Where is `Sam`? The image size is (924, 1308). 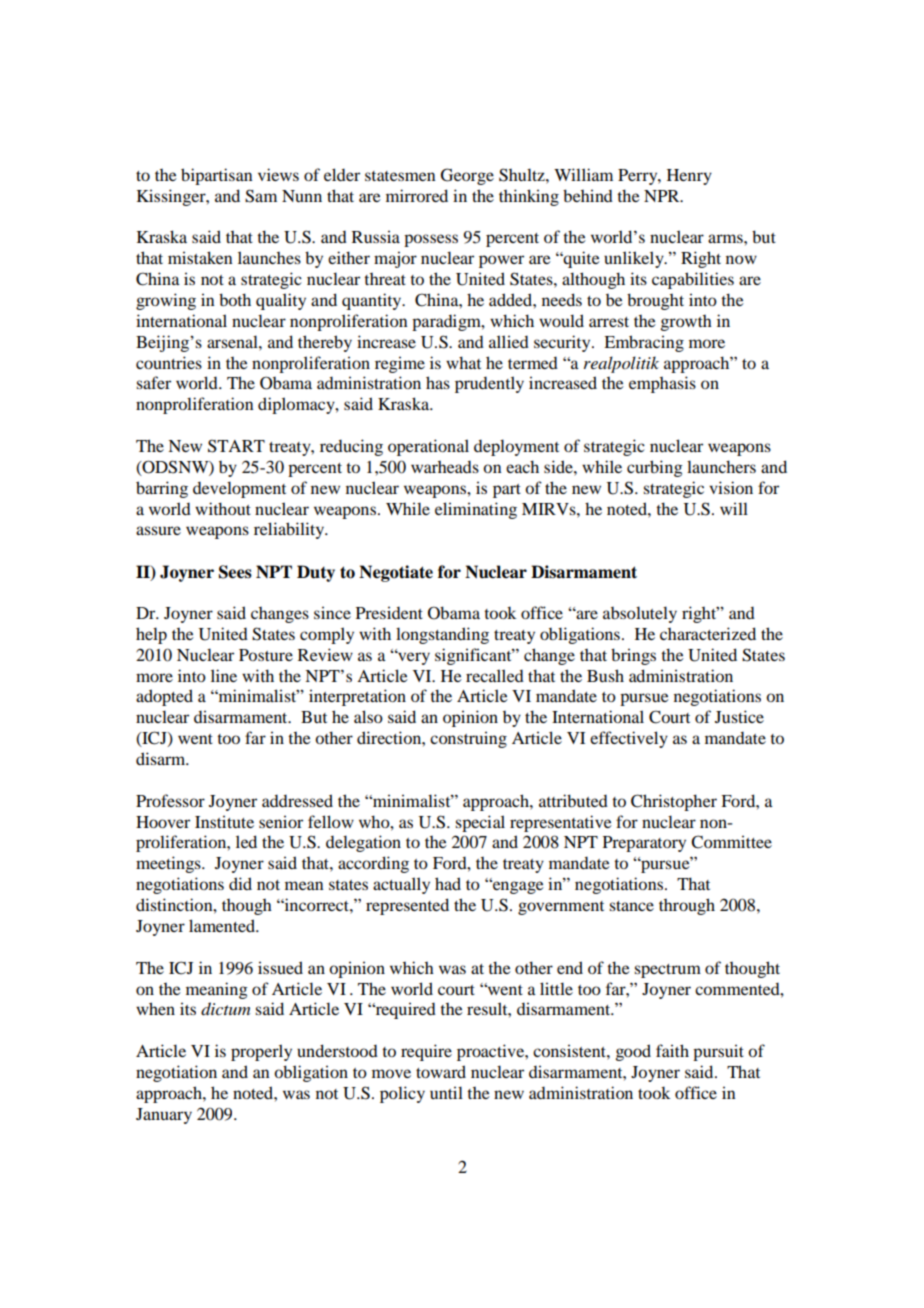
Sam is located at coordinates (261, 196).
